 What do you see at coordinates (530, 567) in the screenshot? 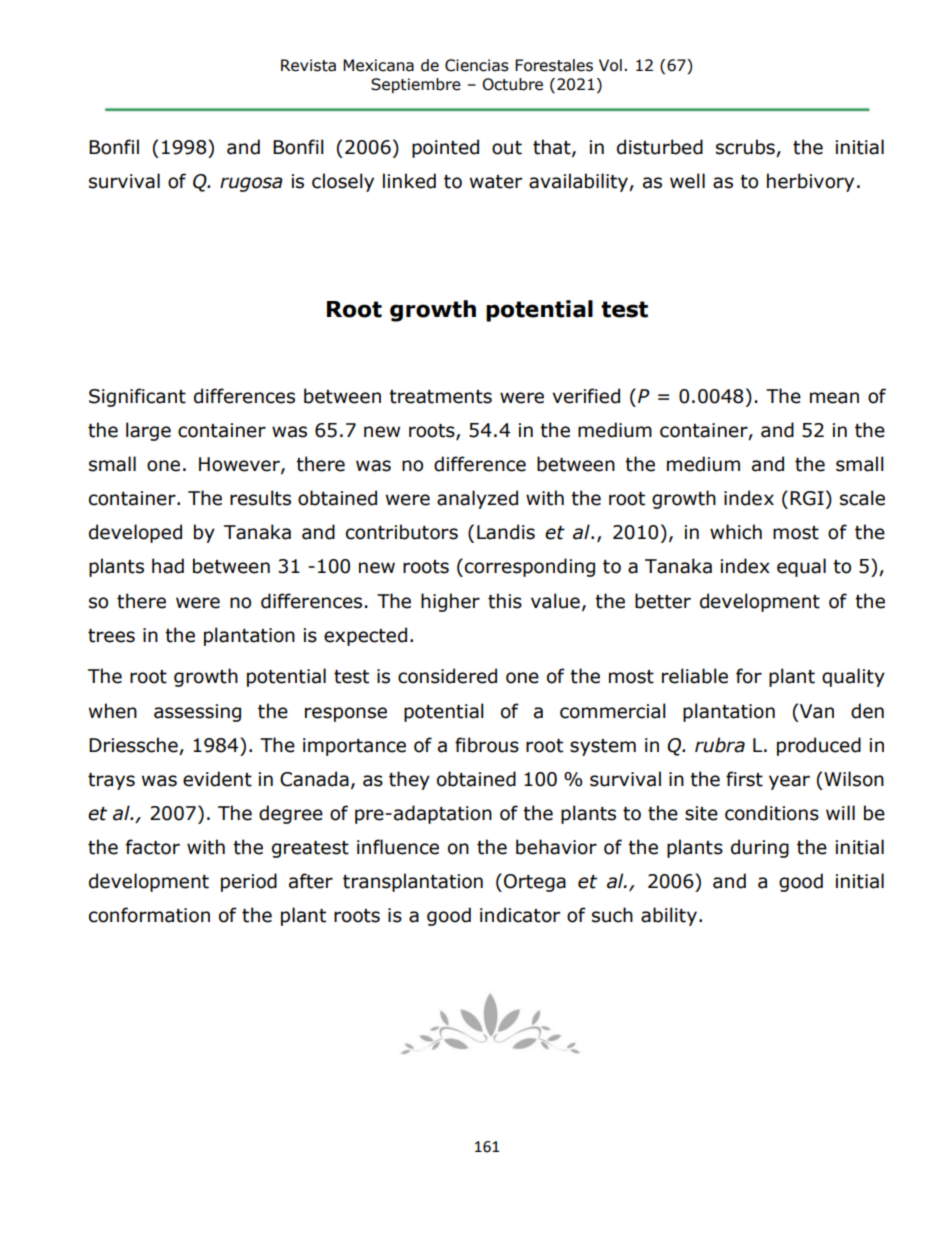
I see `corresponding` at bounding box center [530, 567].
